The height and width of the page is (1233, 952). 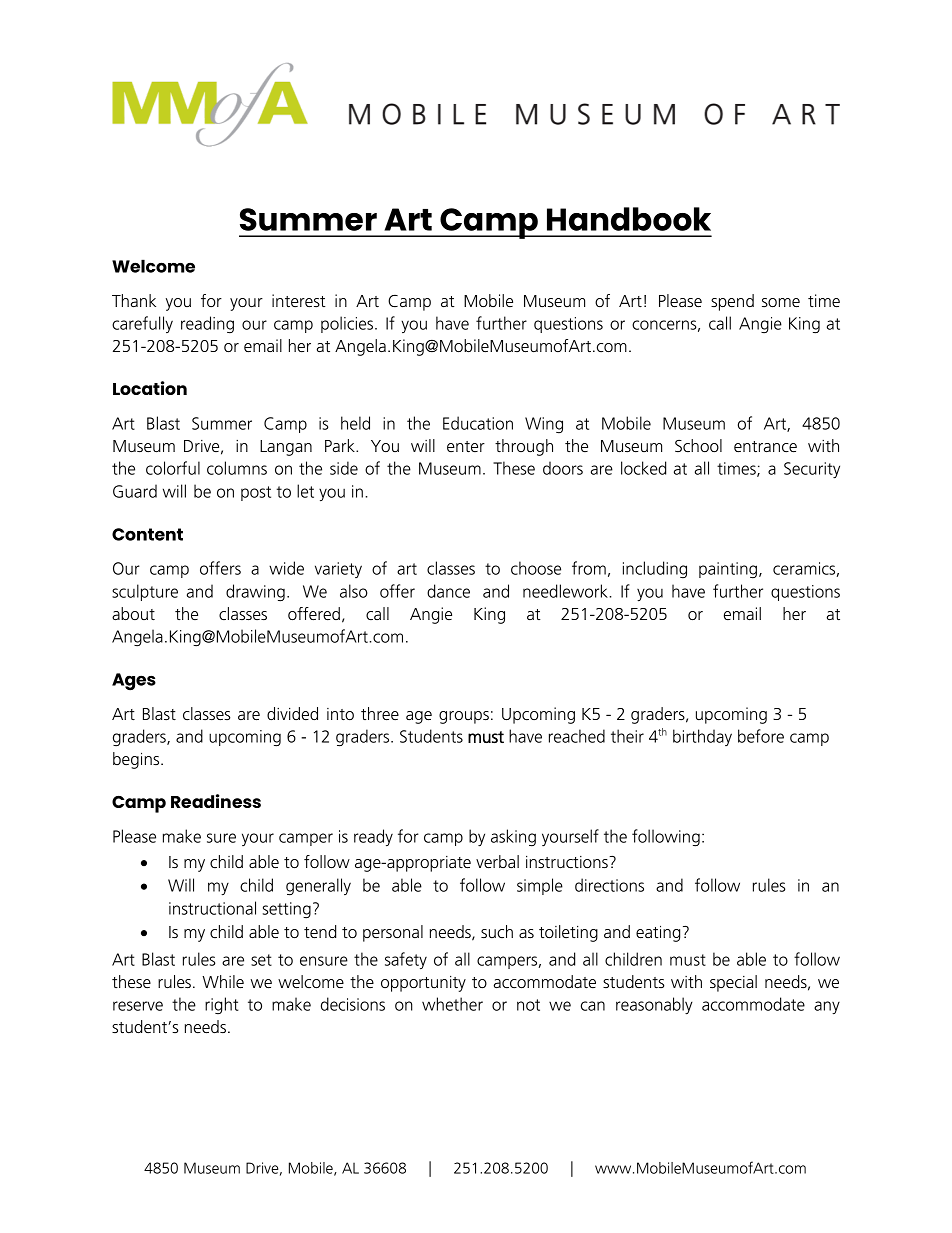 I want to click on before, so click(x=761, y=736).
